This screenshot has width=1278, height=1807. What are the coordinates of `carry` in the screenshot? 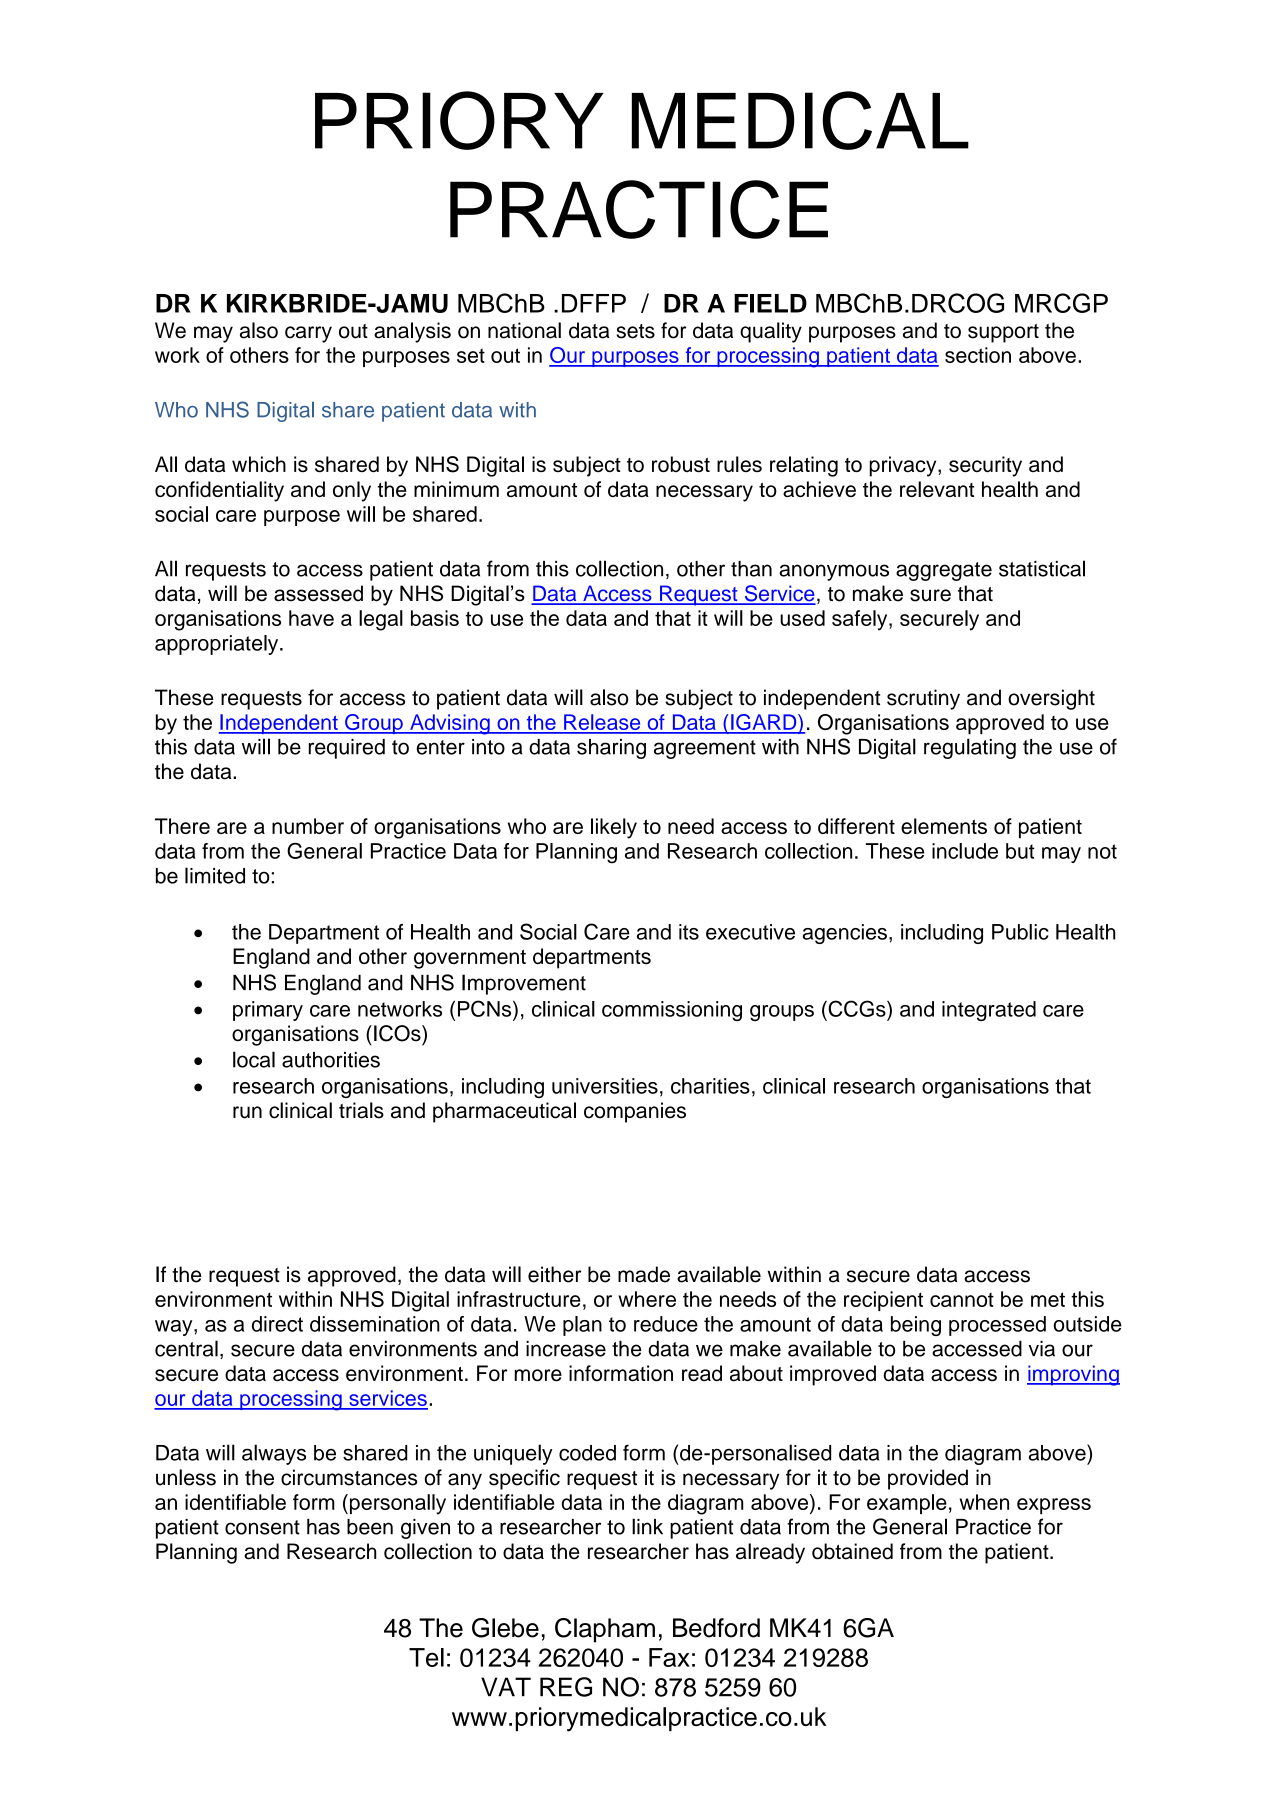 It's located at (308, 334).
